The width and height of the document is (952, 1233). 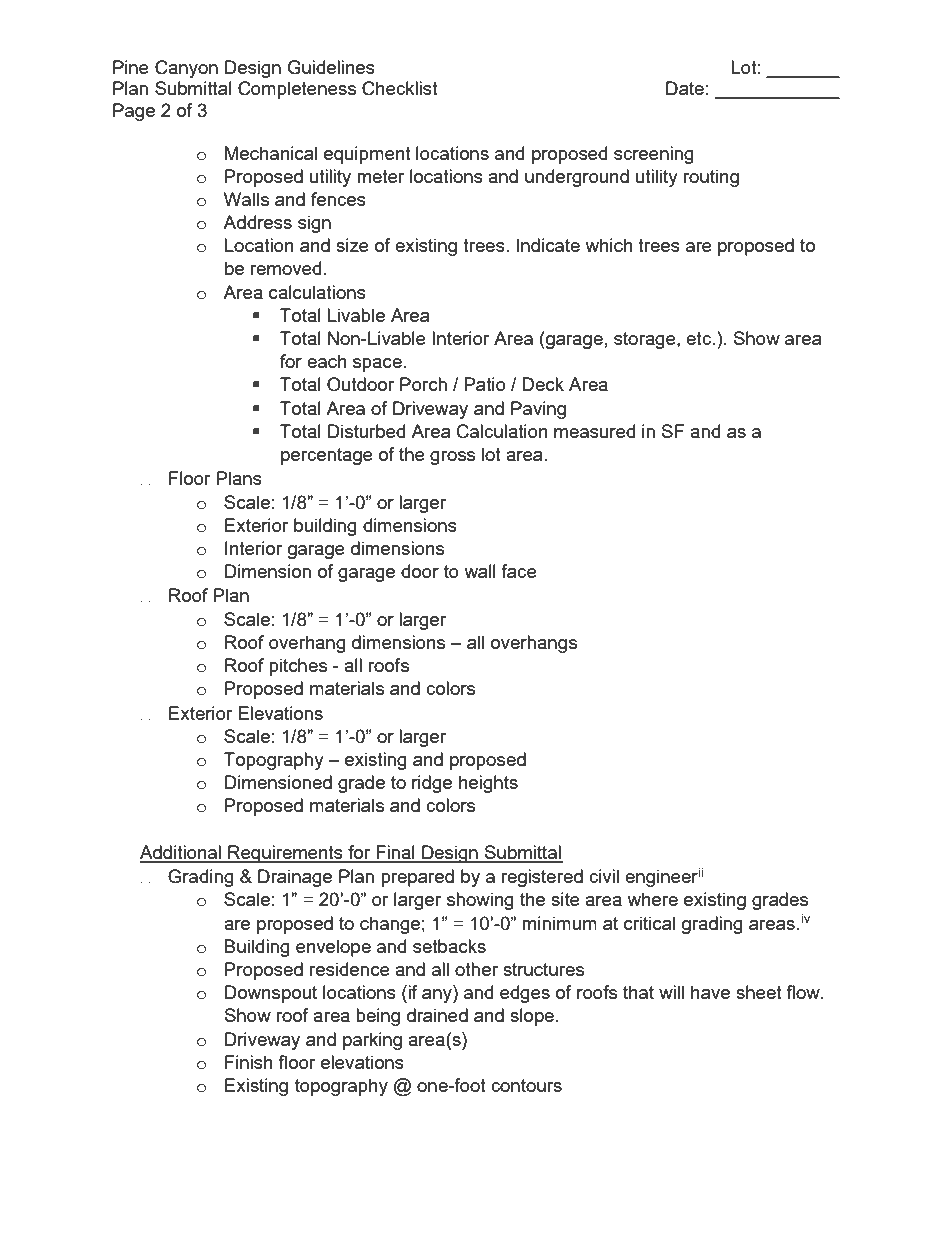 I want to click on Requirements, so click(x=285, y=854).
